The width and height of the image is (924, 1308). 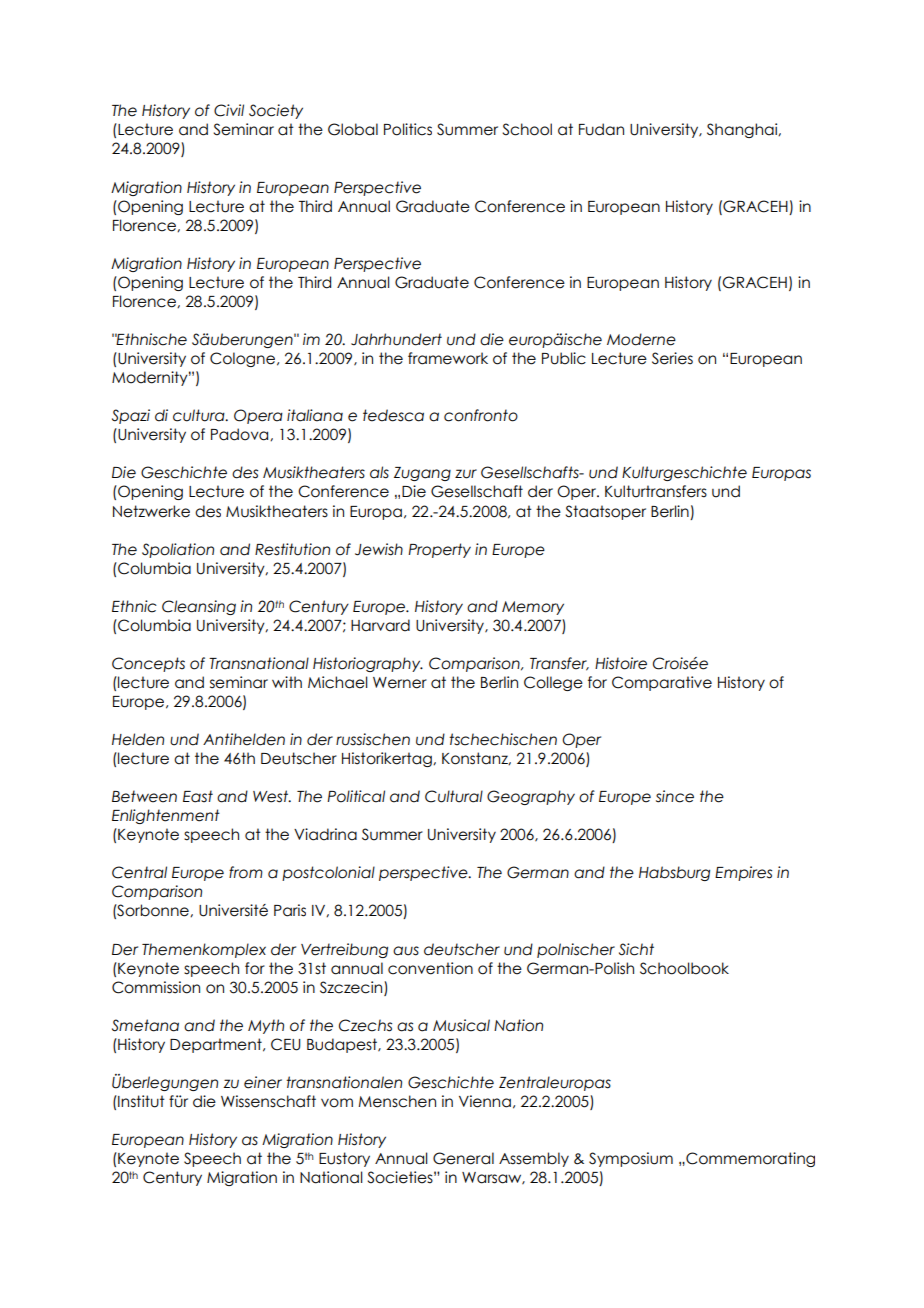 What do you see at coordinates (199, 607) in the image?
I see `Cleansing` at bounding box center [199, 607].
